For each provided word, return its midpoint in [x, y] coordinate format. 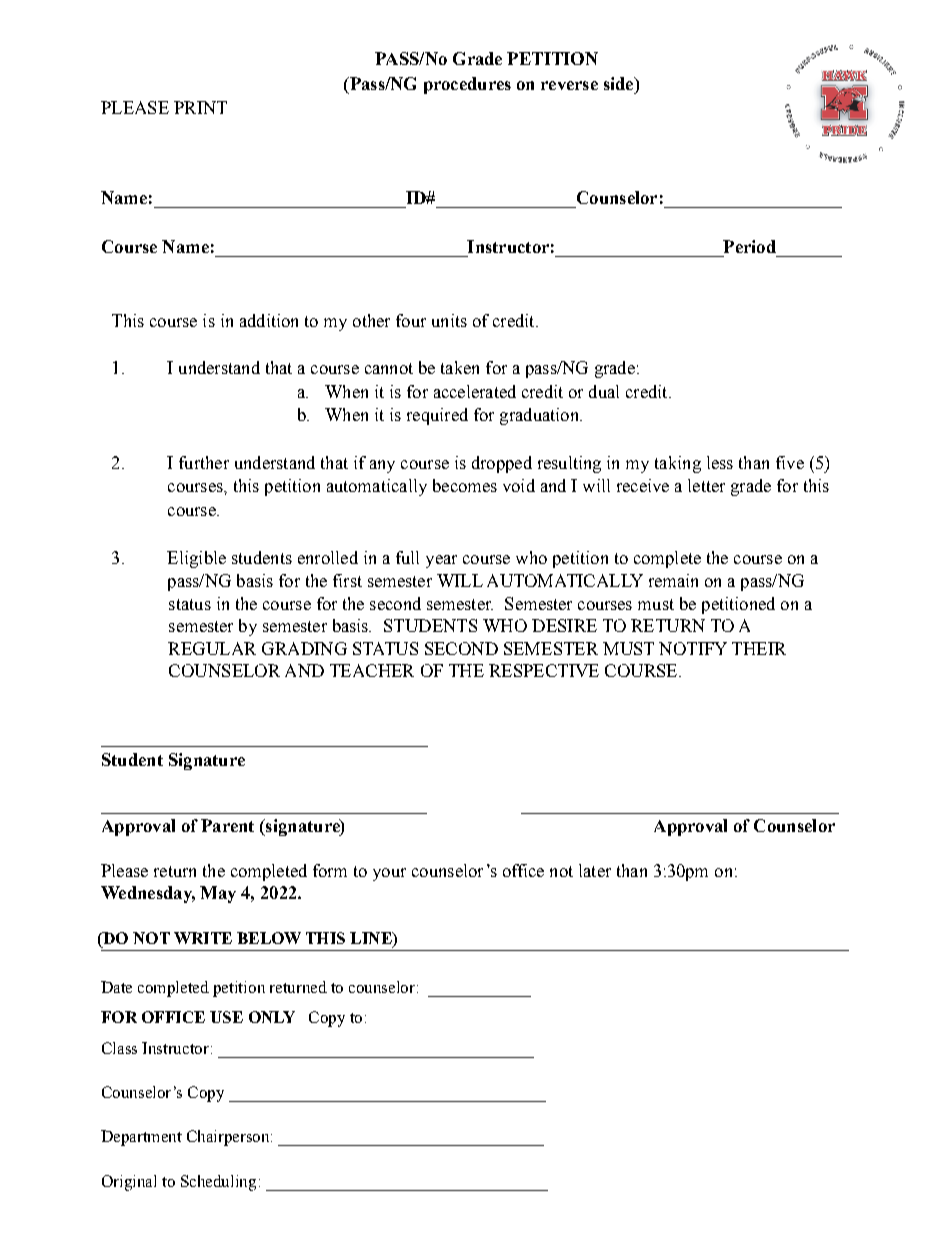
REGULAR [212, 648]
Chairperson [229, 1138]
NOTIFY [693, 648]
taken [460, 367]
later [595, 870]
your [389, 874]
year [441, 561]
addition [269, 320]
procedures [467, 85]
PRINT [200, 107]
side [620, 83]
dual [604, 391]
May [218, 894]
